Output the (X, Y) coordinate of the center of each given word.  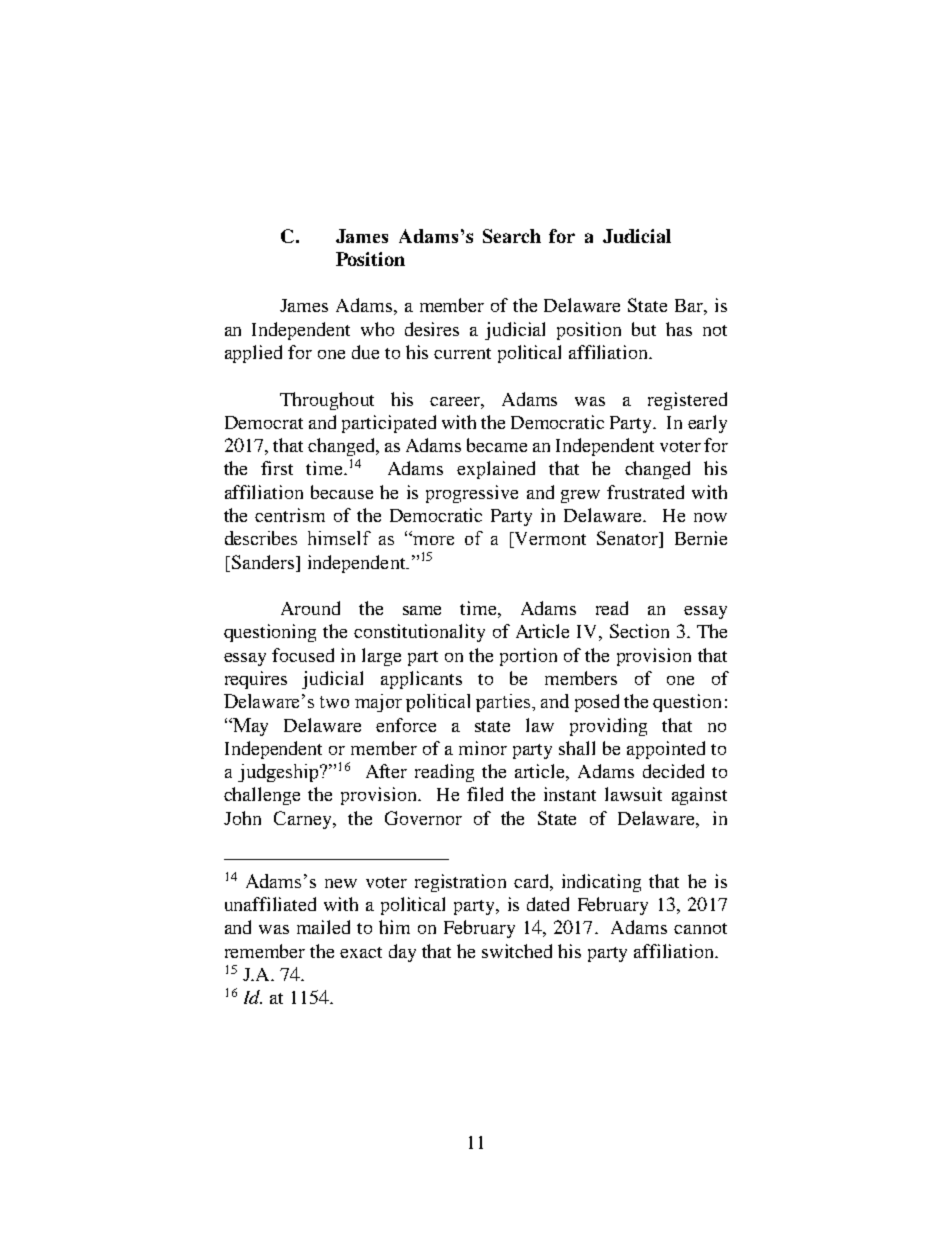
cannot (700, 928)
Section (639, 631)
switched (517, 951)
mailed (323, 927)
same (422, 610)
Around (310, 608)
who (377, 329)
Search (512, 236)
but (644, 329)
